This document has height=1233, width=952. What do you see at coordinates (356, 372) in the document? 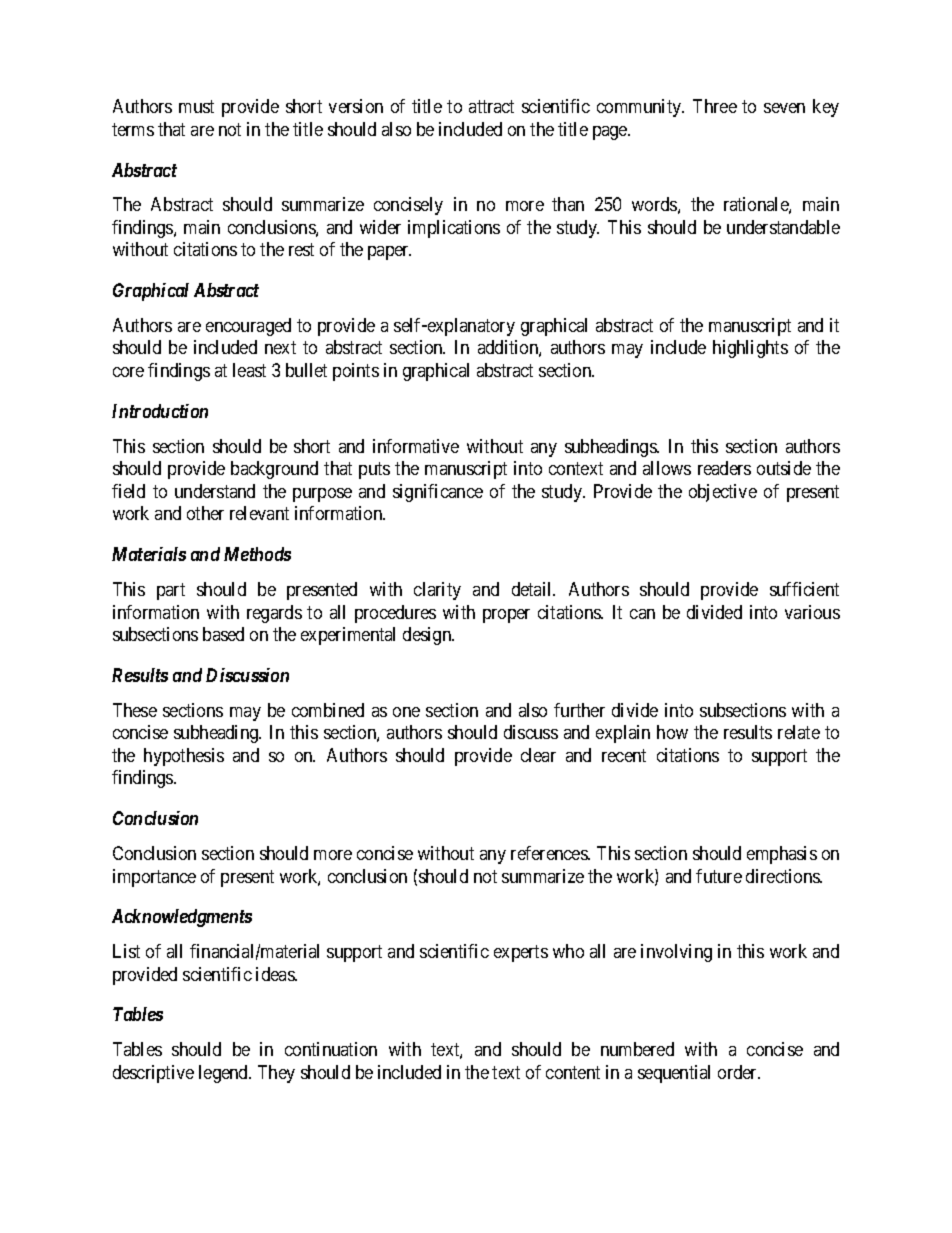
I see `points` at bounding box center [356, 372].
